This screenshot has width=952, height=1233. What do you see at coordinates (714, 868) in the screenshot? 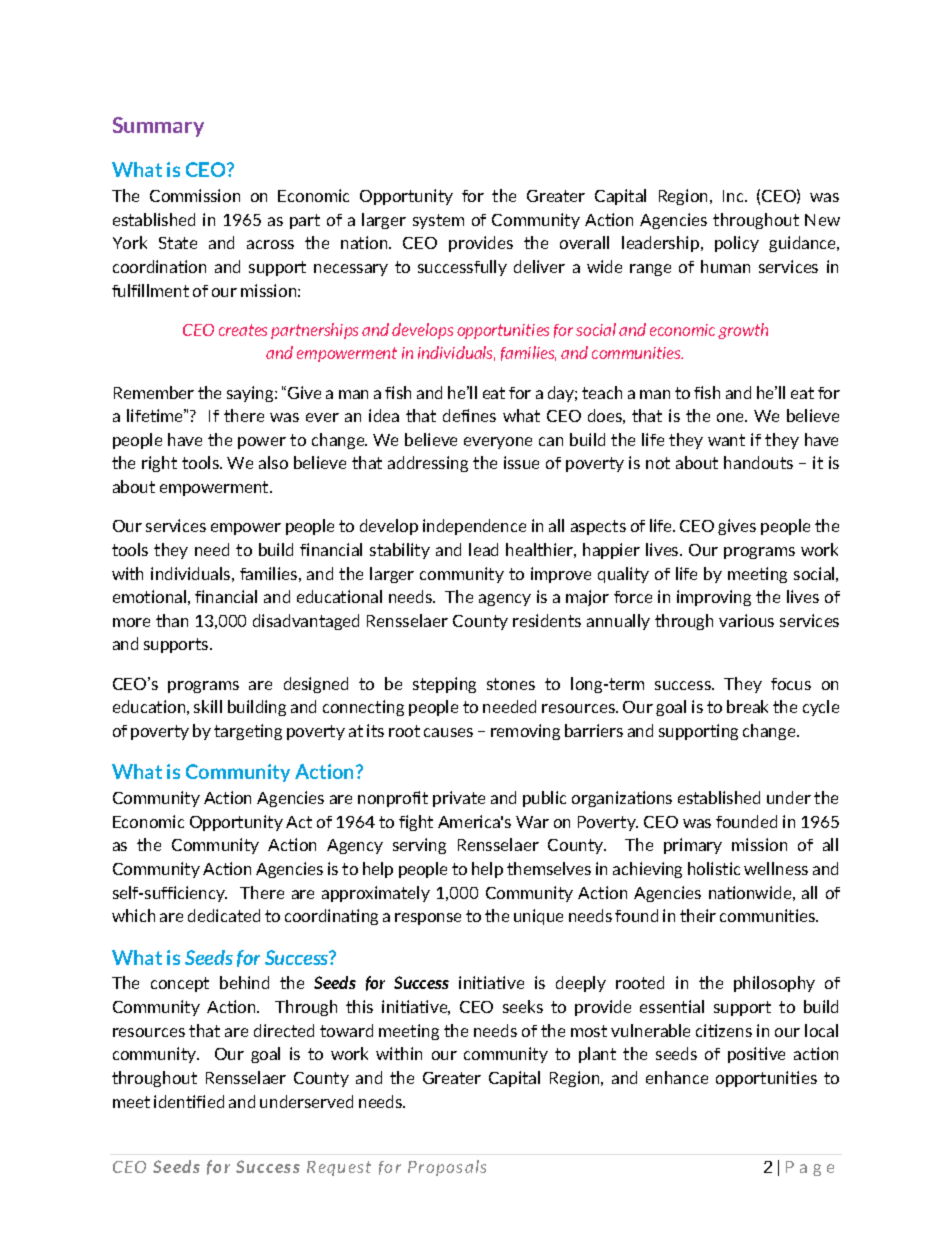
I see `holistic` at bounding box center [714, 868].
